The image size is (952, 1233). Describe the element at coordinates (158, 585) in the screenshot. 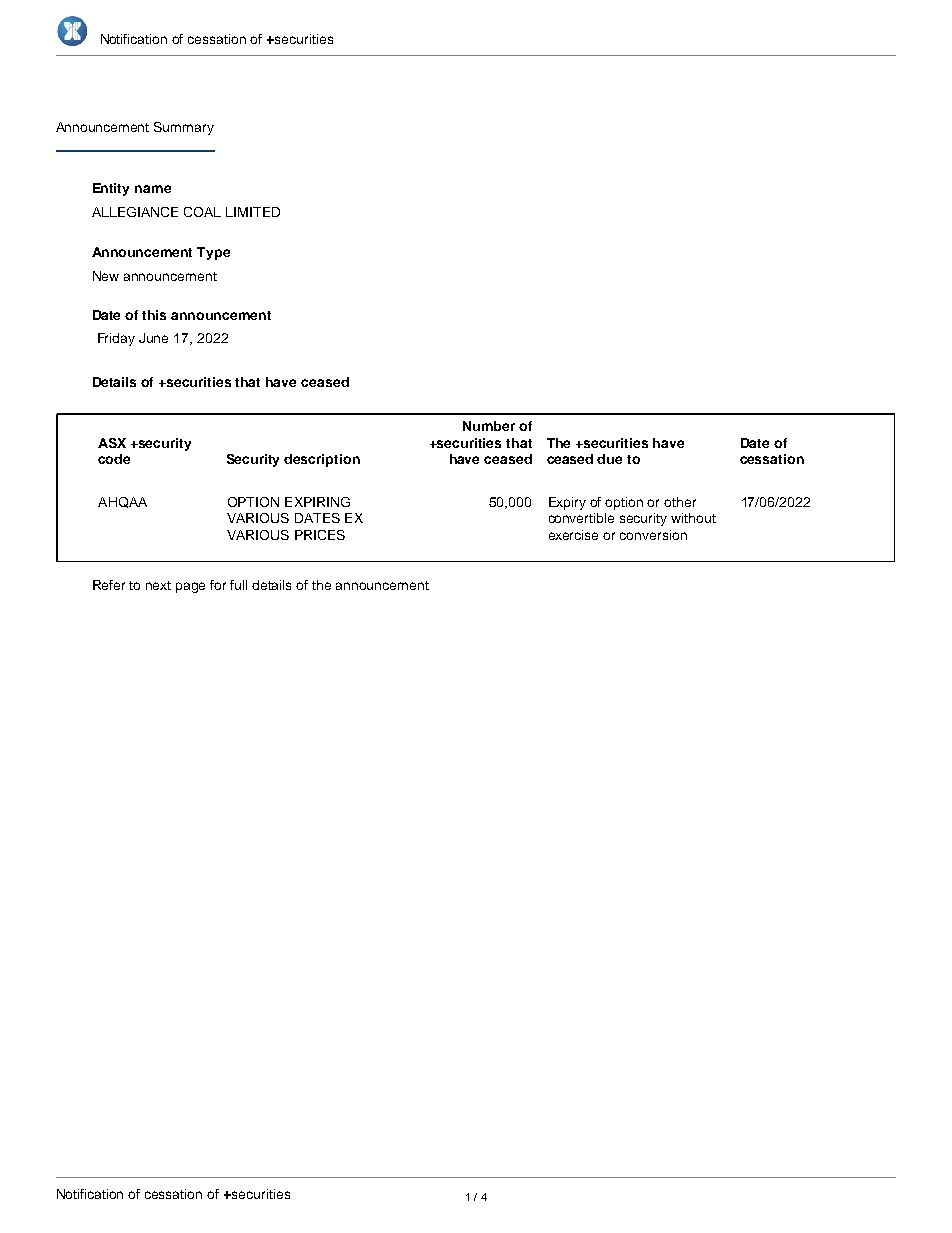

I see `next` at that location.
